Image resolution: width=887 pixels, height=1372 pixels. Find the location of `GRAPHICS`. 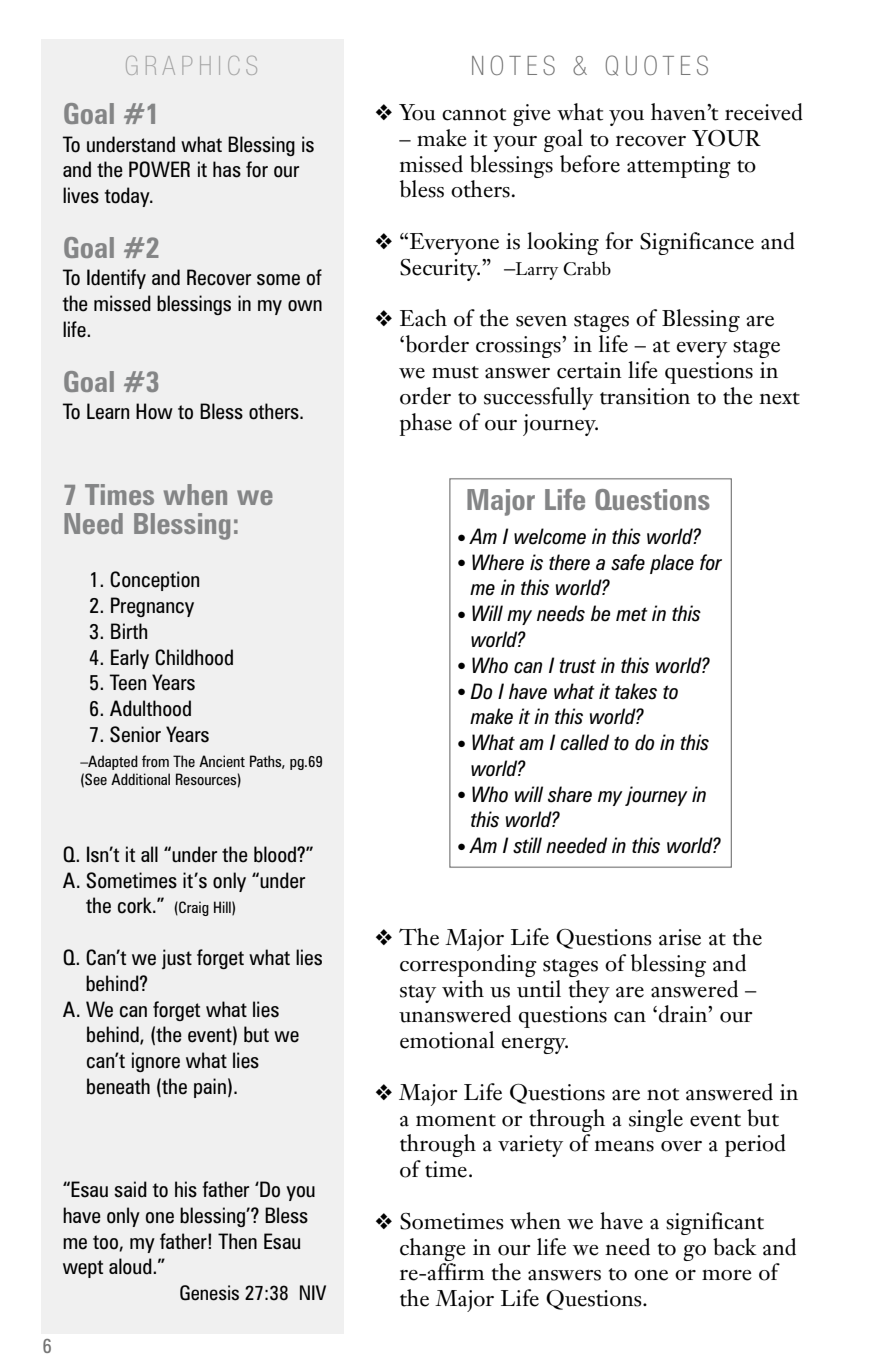

GRAPHICS is located at coordinates (191, 65).
